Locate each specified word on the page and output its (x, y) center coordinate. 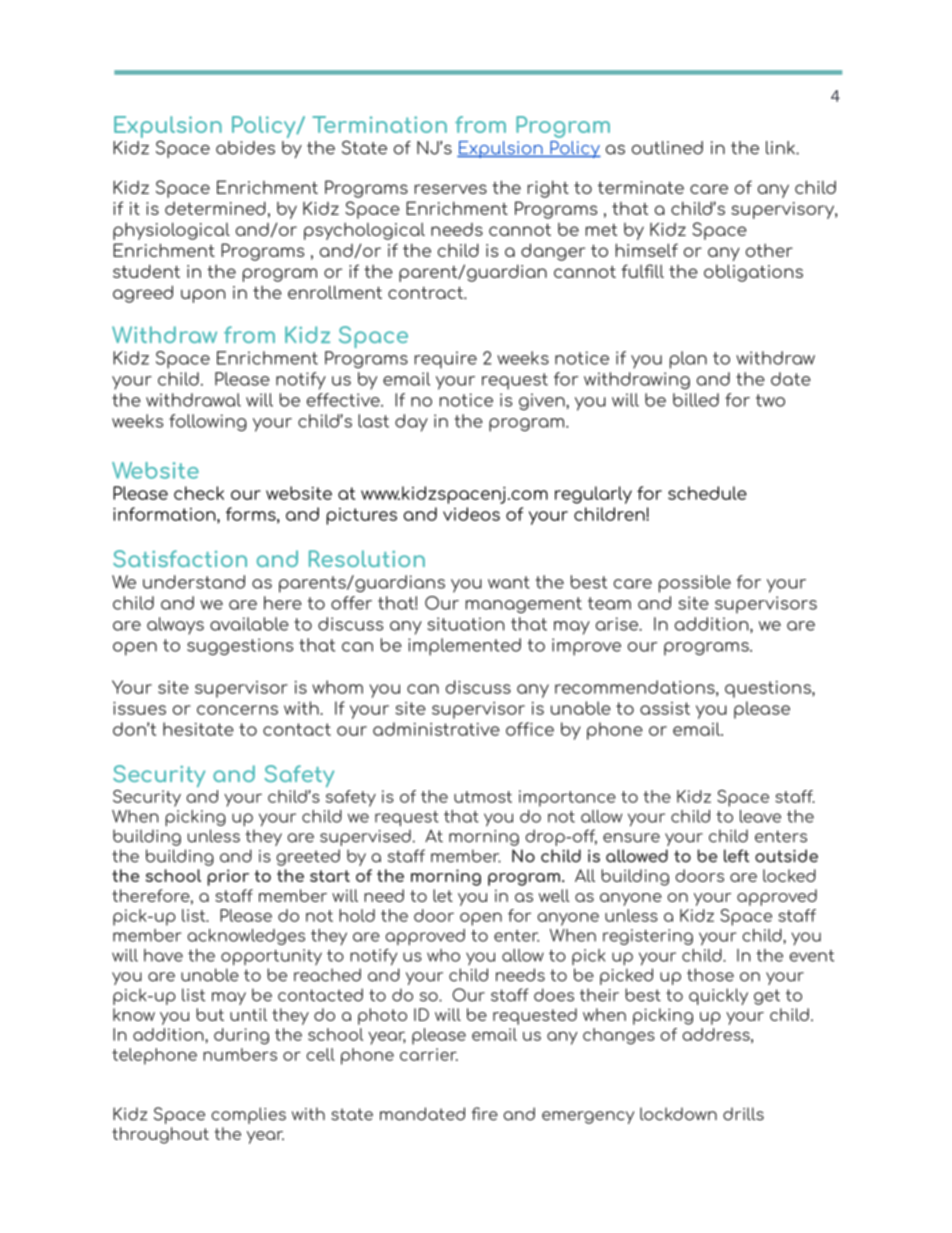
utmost (483, 797)
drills (743, 1114)
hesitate (198, 729)
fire (485, 1114)
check (199, 493)
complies (248, 1115)
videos (471, 514)
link (781, 148)
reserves (451, 189)
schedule (707, 493)
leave (760, 816)
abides (245, 148)
